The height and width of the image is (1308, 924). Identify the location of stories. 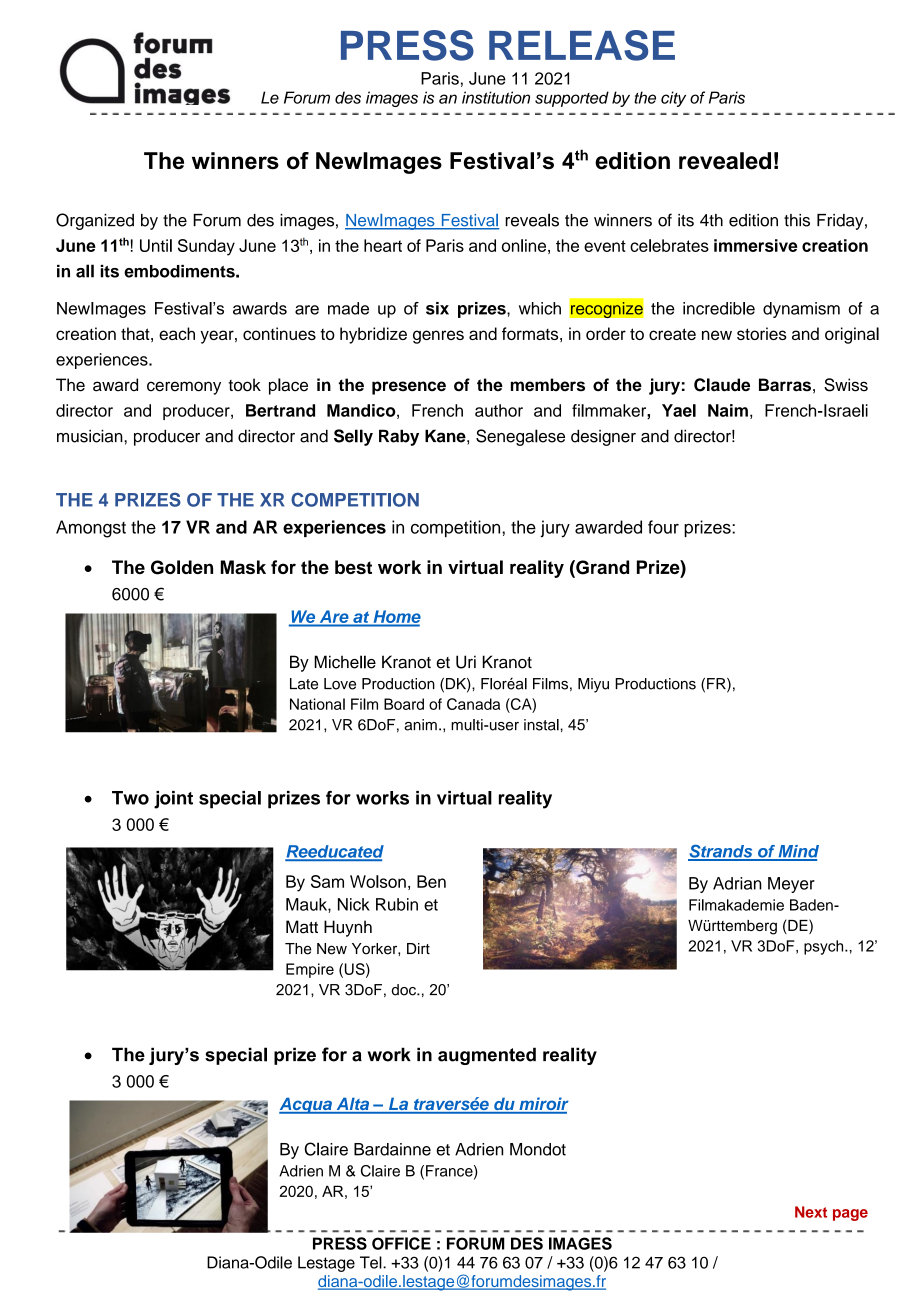
(762, 333).
